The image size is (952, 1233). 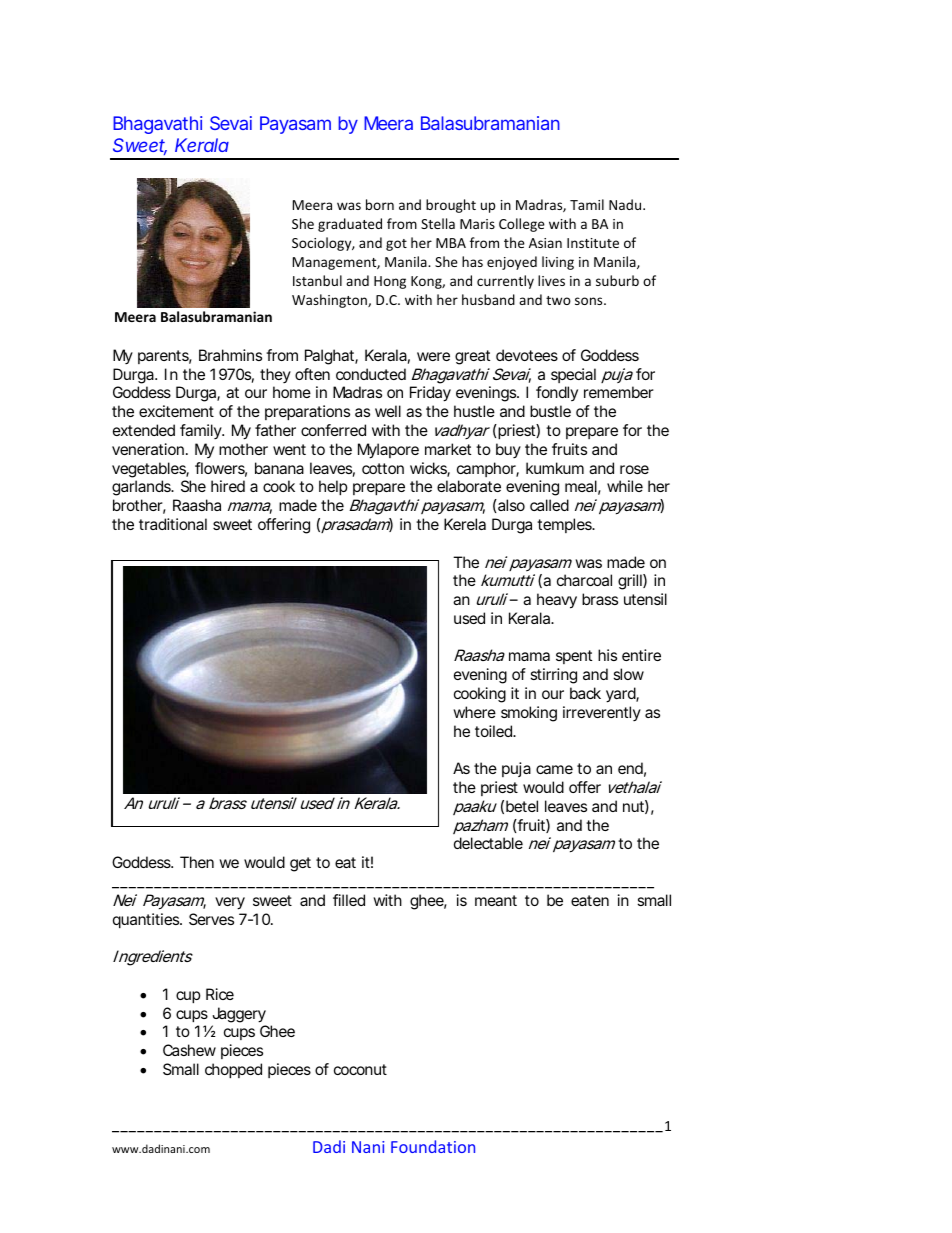 What do you see at coordinates (593, 243) in the document?
I see `Institute` at bounding box center [593, 243].
